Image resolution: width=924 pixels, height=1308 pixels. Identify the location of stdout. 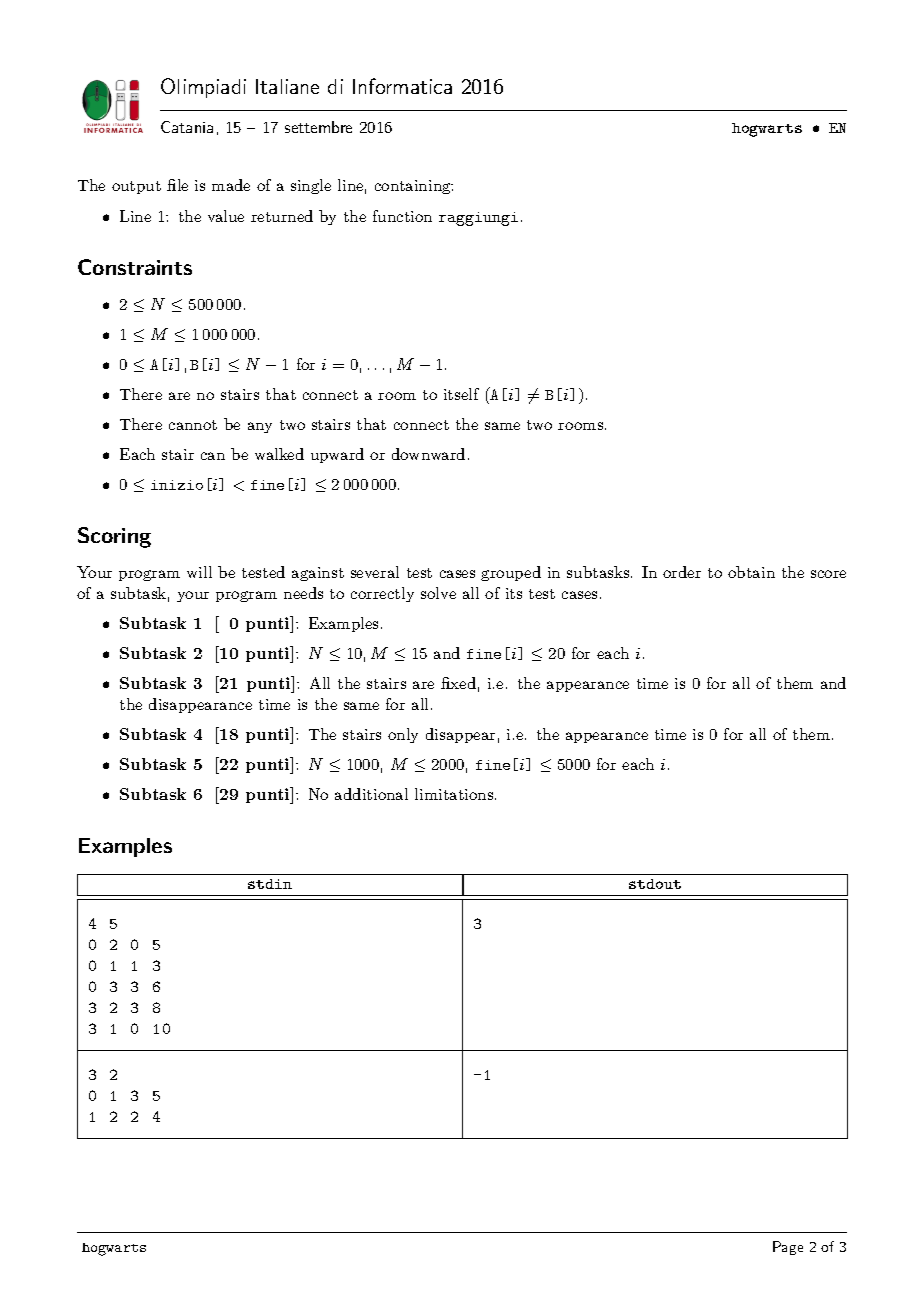
(655, 884).
